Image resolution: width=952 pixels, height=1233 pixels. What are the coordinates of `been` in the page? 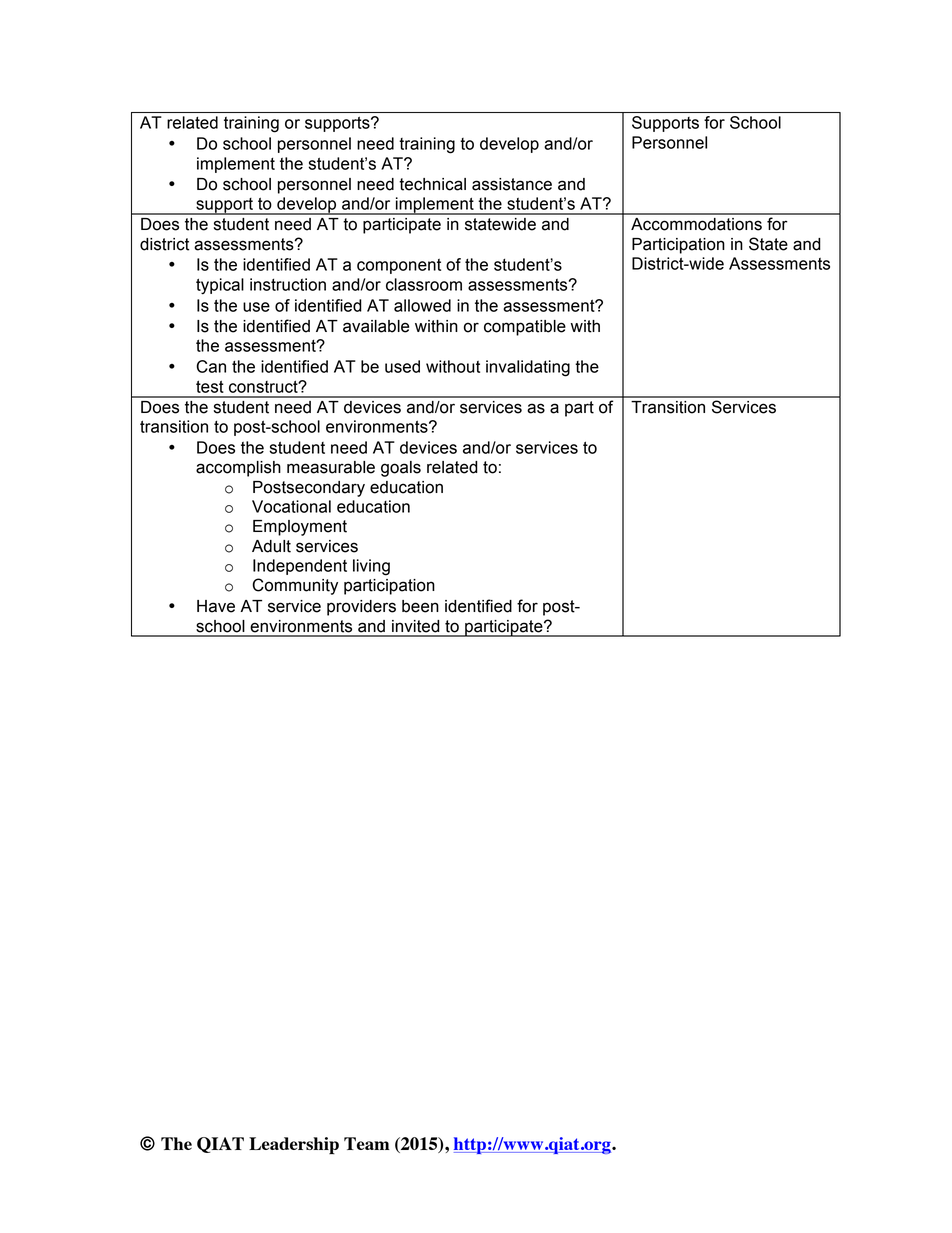 It's located at (420, 606).
